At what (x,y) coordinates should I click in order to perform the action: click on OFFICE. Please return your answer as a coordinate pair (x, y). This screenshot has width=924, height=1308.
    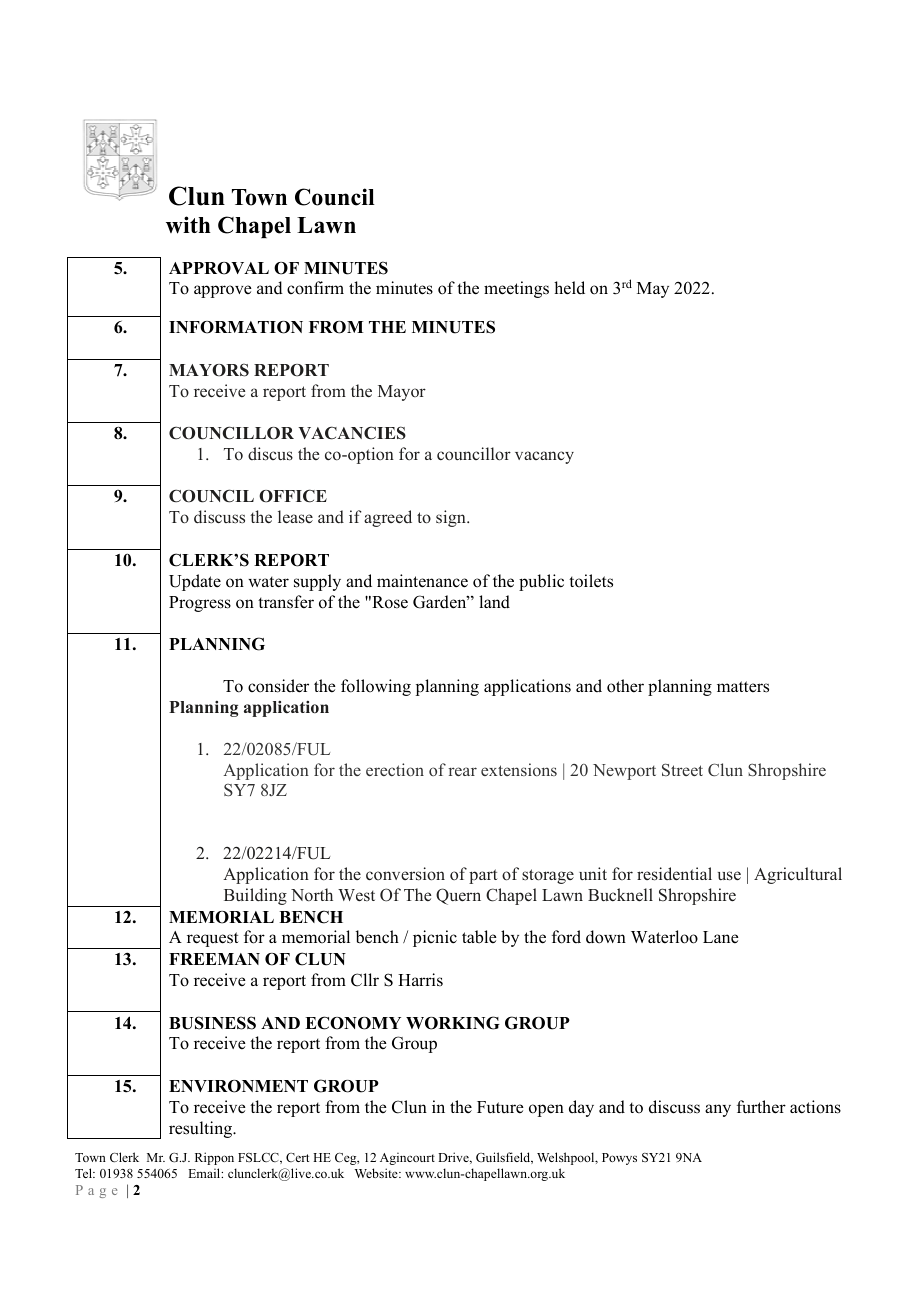
    Looking at the image, I should click on (293, 496).
